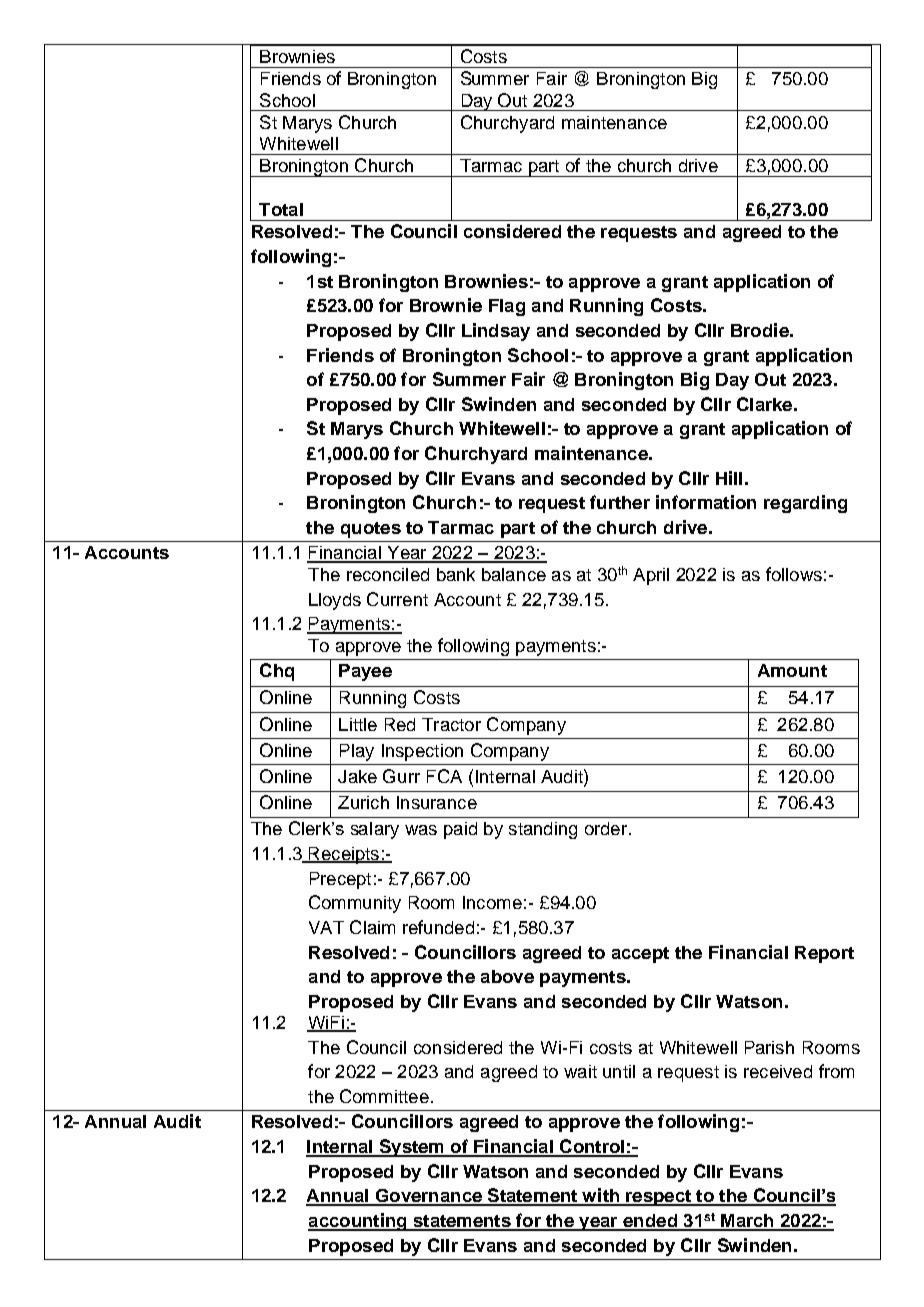 The width and height of the image is (924, 1307). Describe the element at coordinates (729, 478) in the image. I see `Hill` at that location.
